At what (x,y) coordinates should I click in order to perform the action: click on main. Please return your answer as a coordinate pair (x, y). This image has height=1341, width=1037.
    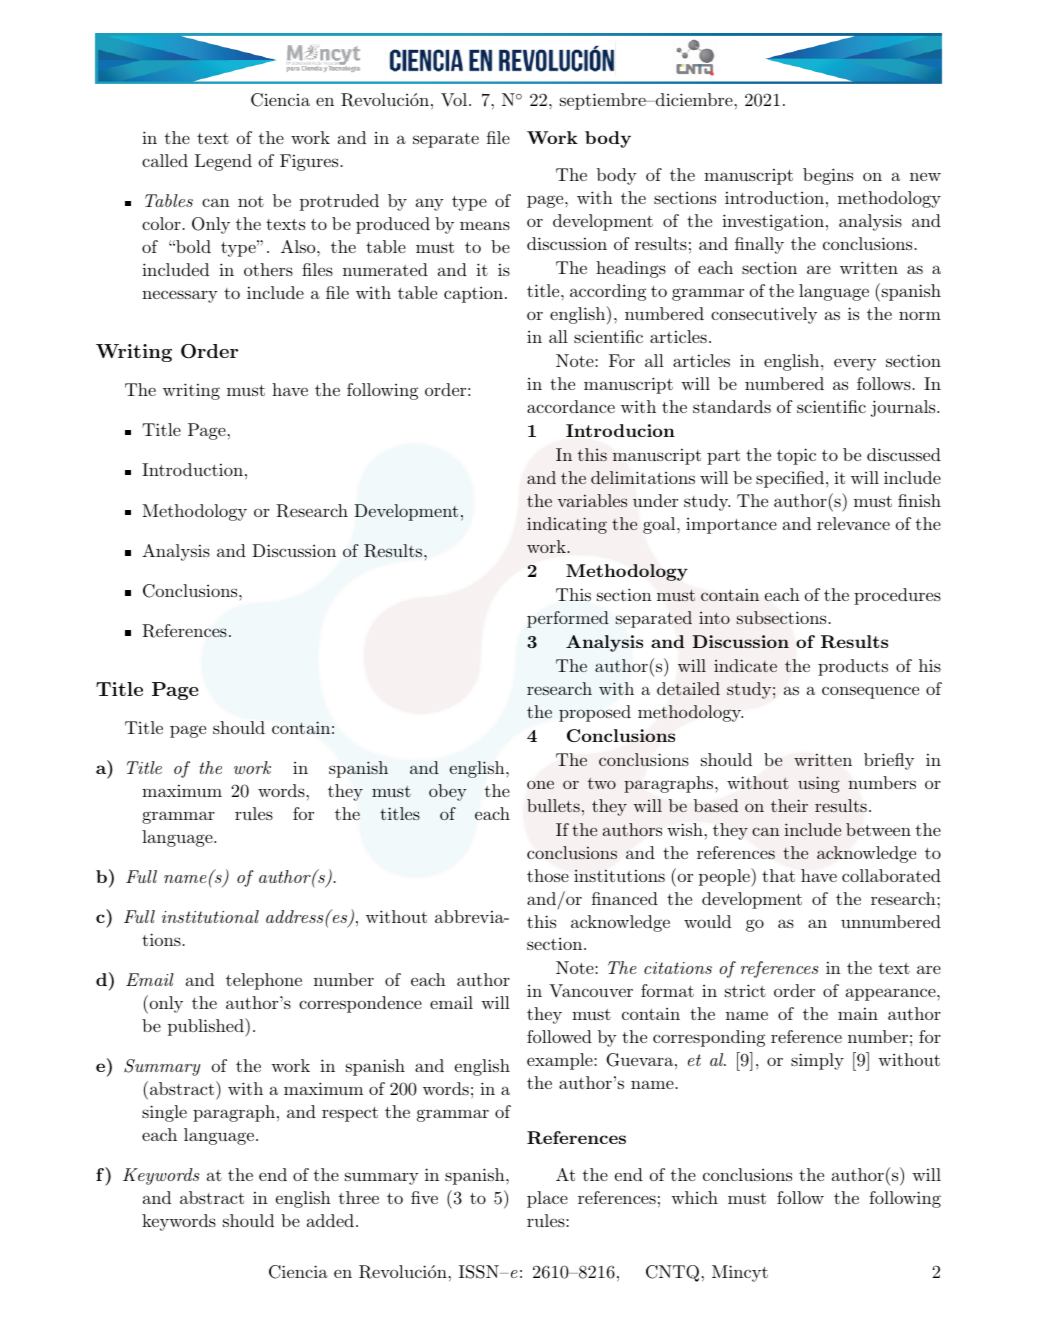
    Looking at the image, I should click on (858, 1013).
